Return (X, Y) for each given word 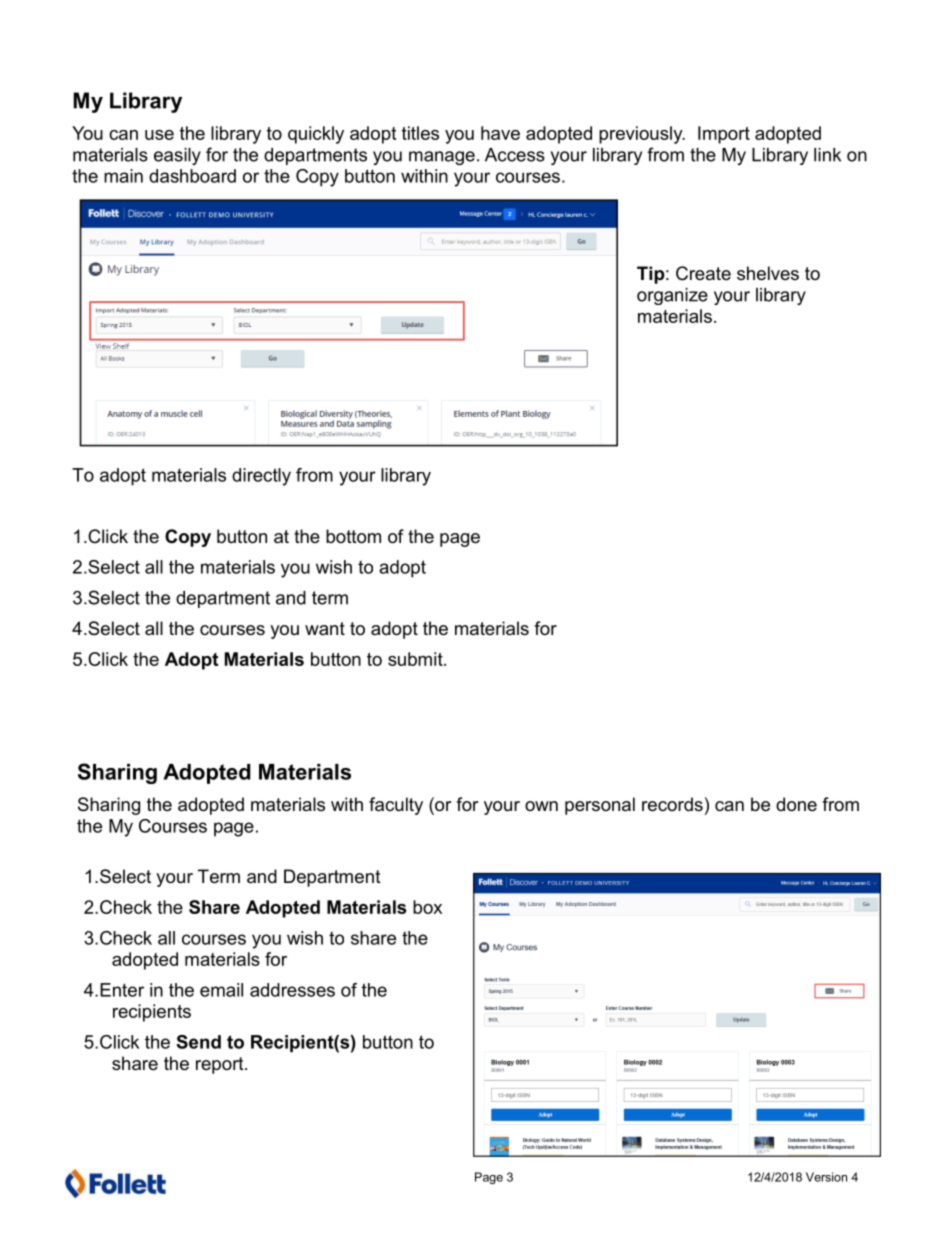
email (221, 990)
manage (442, 158)
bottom (353, 536)
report (221, 1065)
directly (261, 477)
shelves (768, 273)
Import (724, 135)
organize (672, 296)
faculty (396, 806)
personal (600, 806)
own (541, 806)
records (672, 804)
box (427, 907)
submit (416, 659)
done (796, 804)
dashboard (192, 176)
